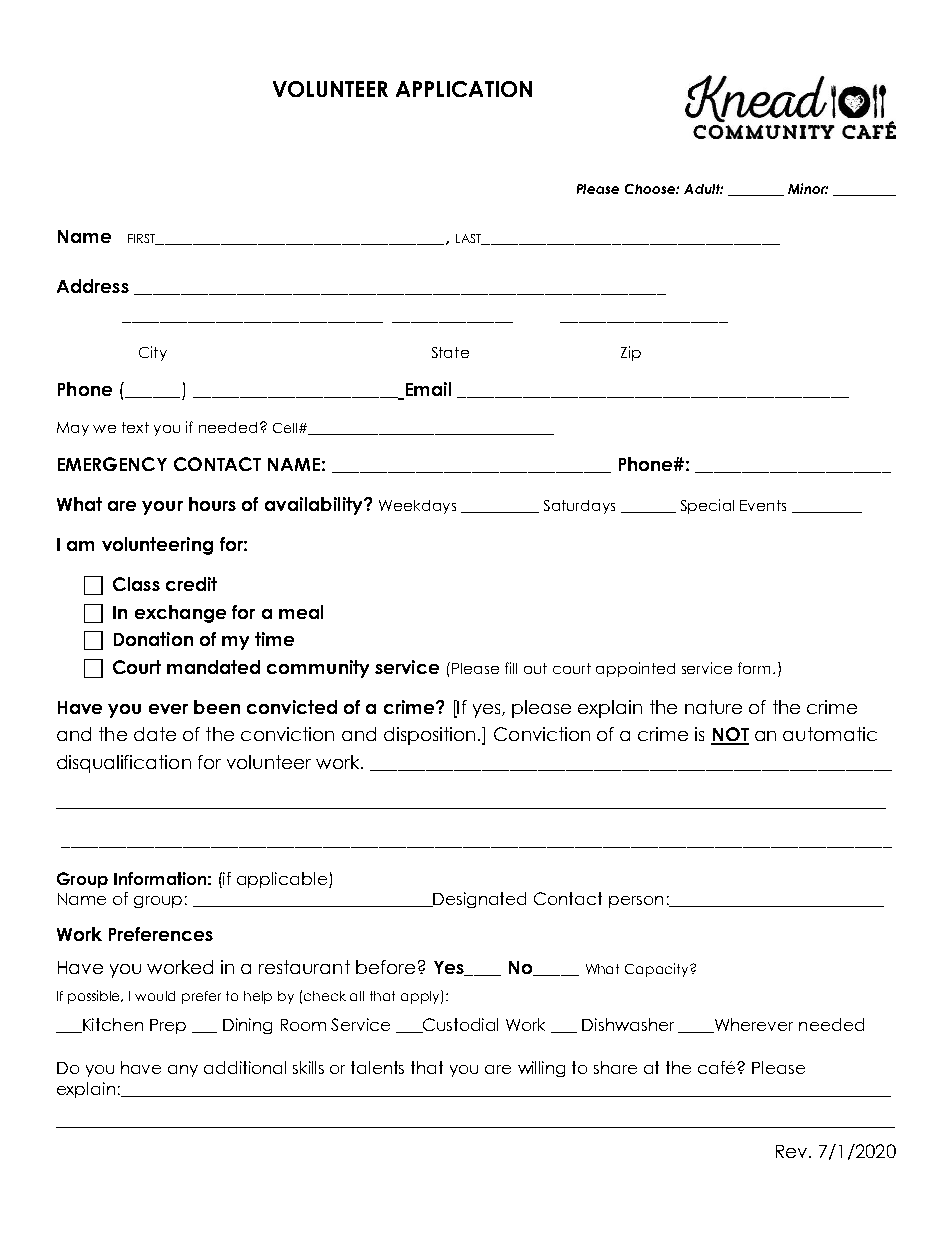 The height and width of the screenshot is (1233, 952). Describe the element at coordinates (135, 427) in the screenshot. I see `text` at that location.
